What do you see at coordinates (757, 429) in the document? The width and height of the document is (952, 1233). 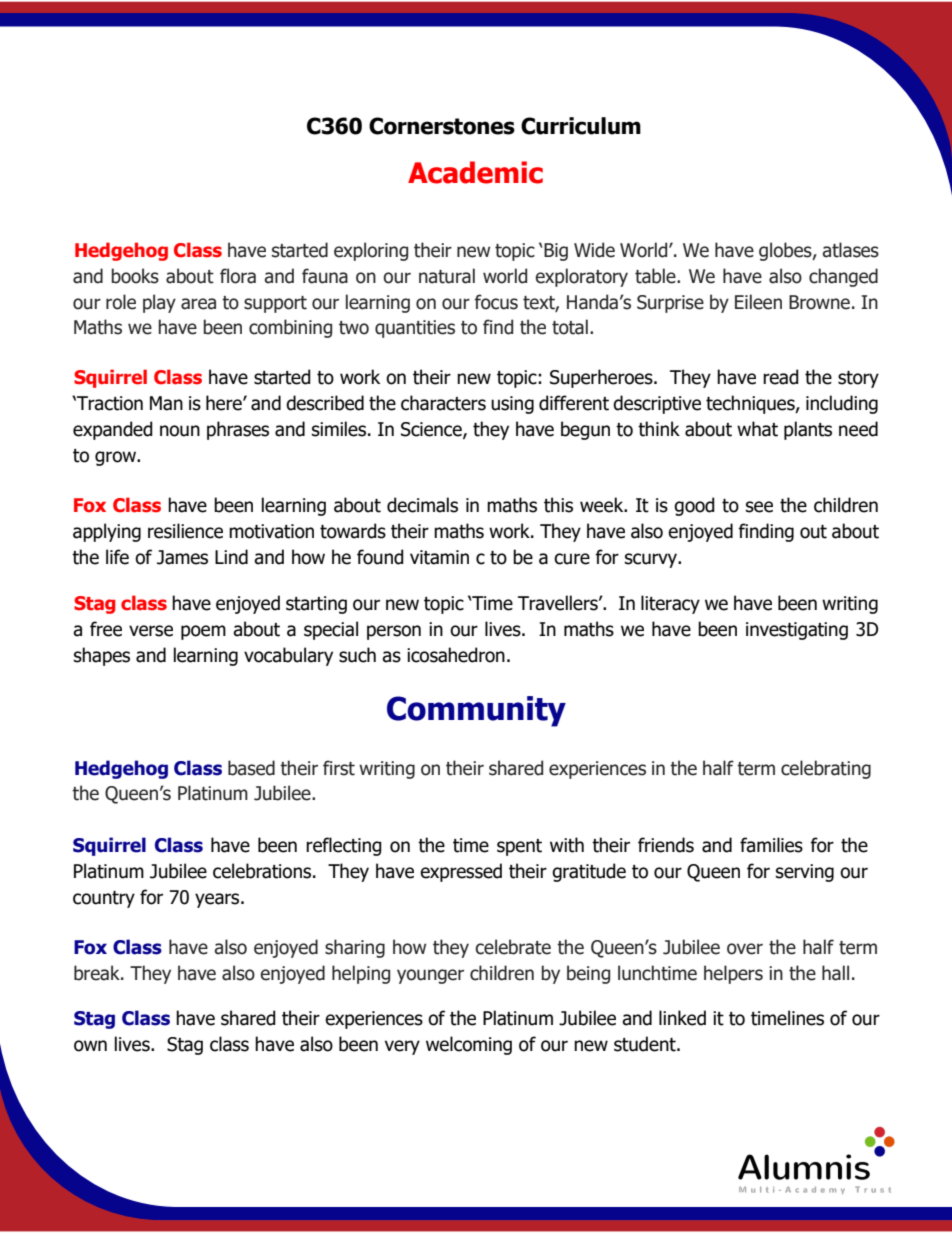 I see `what` at bounding box center [757, 429].
